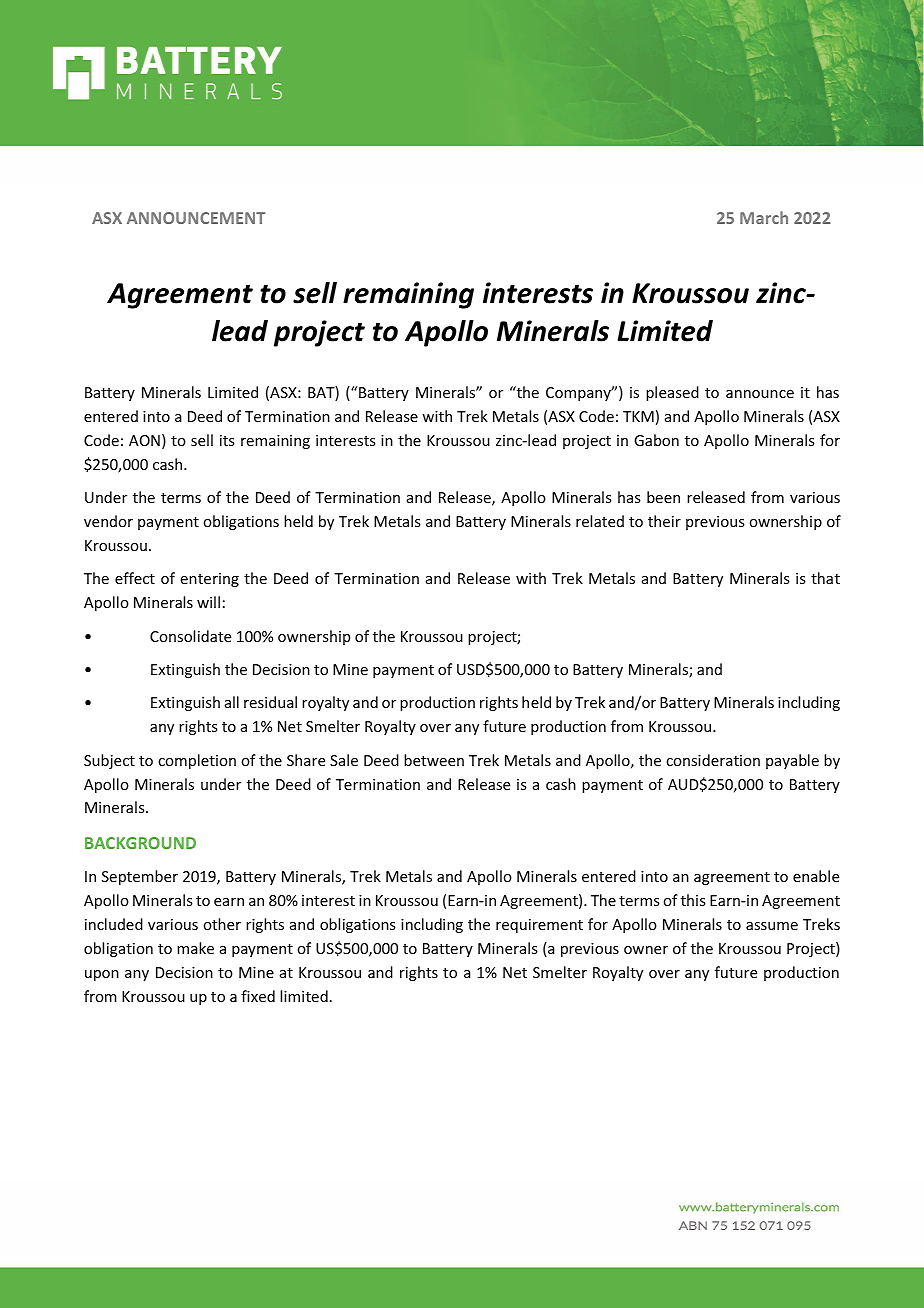  Describe the element at coordinates (672, 393) in the screenshot. I see `pleased` at that location.
